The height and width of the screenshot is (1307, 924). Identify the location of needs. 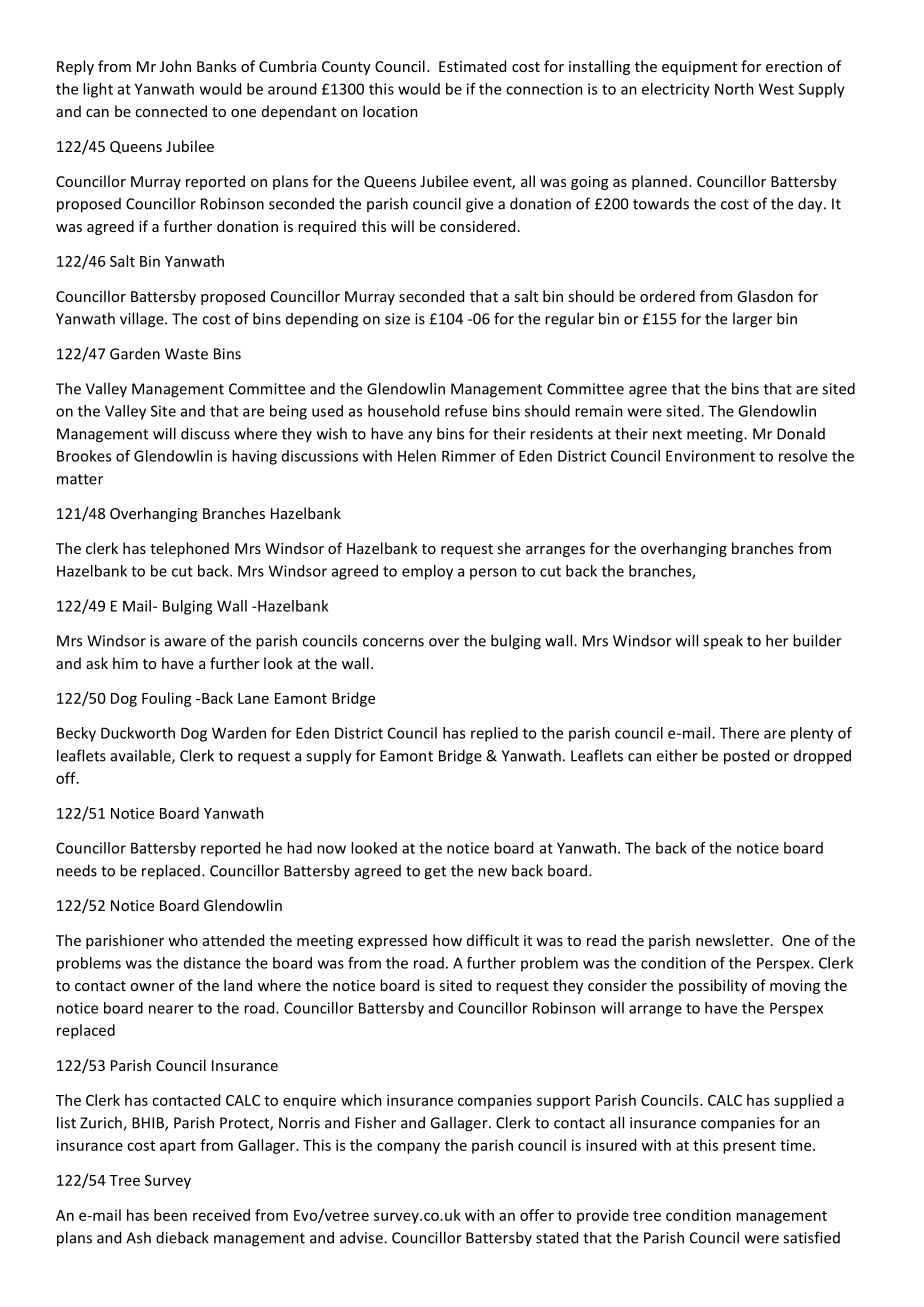
(77, 870).
